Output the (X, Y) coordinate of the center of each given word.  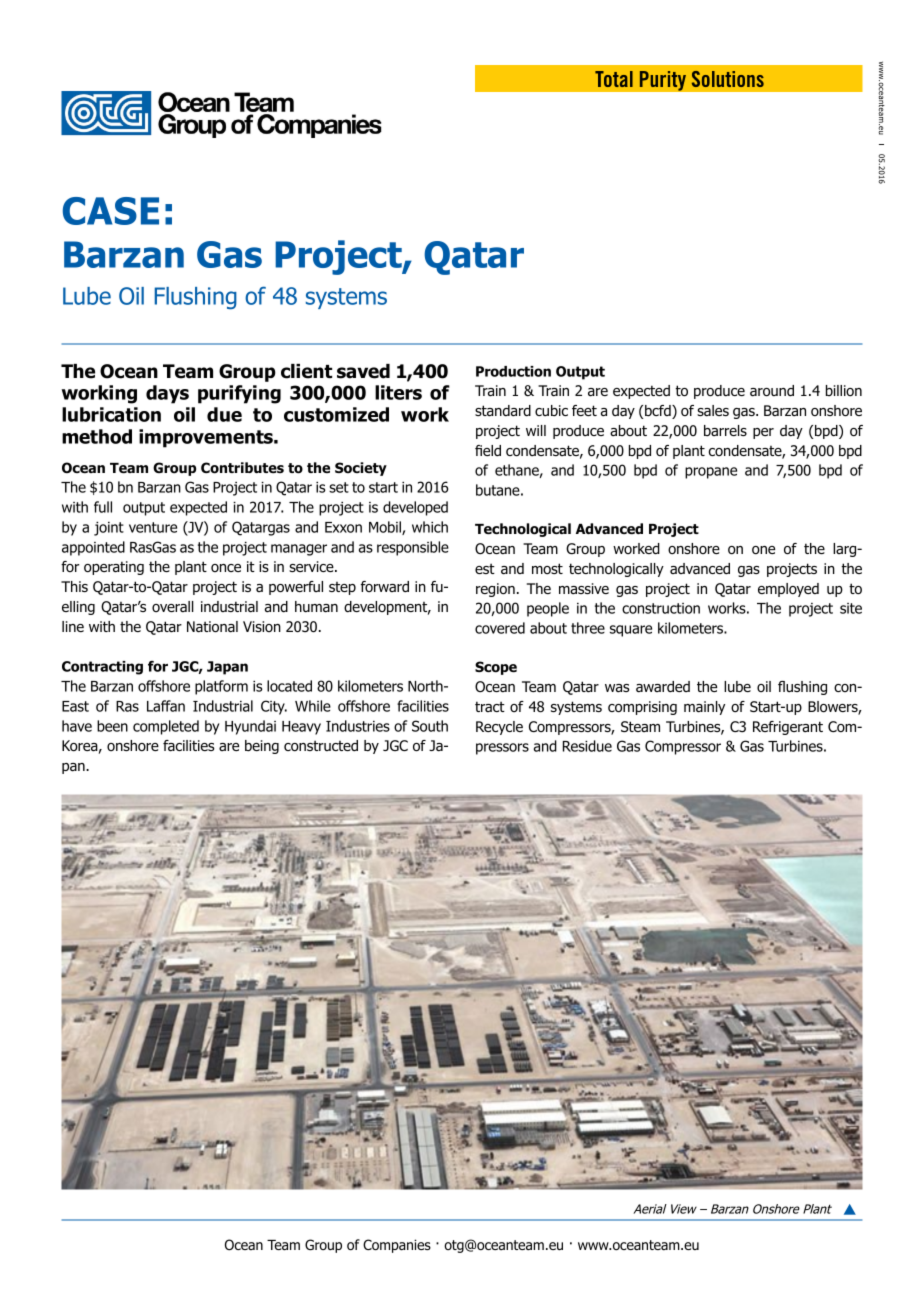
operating (114, 568)
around (772, 391)
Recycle (499, 728)
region (495, 590)
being (262, 747)
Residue (587, 746)
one (763, 550)
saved (363, 371)
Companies (397, 1246)
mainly (704, 708)
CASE (111, 211)
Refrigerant (788, 728)
